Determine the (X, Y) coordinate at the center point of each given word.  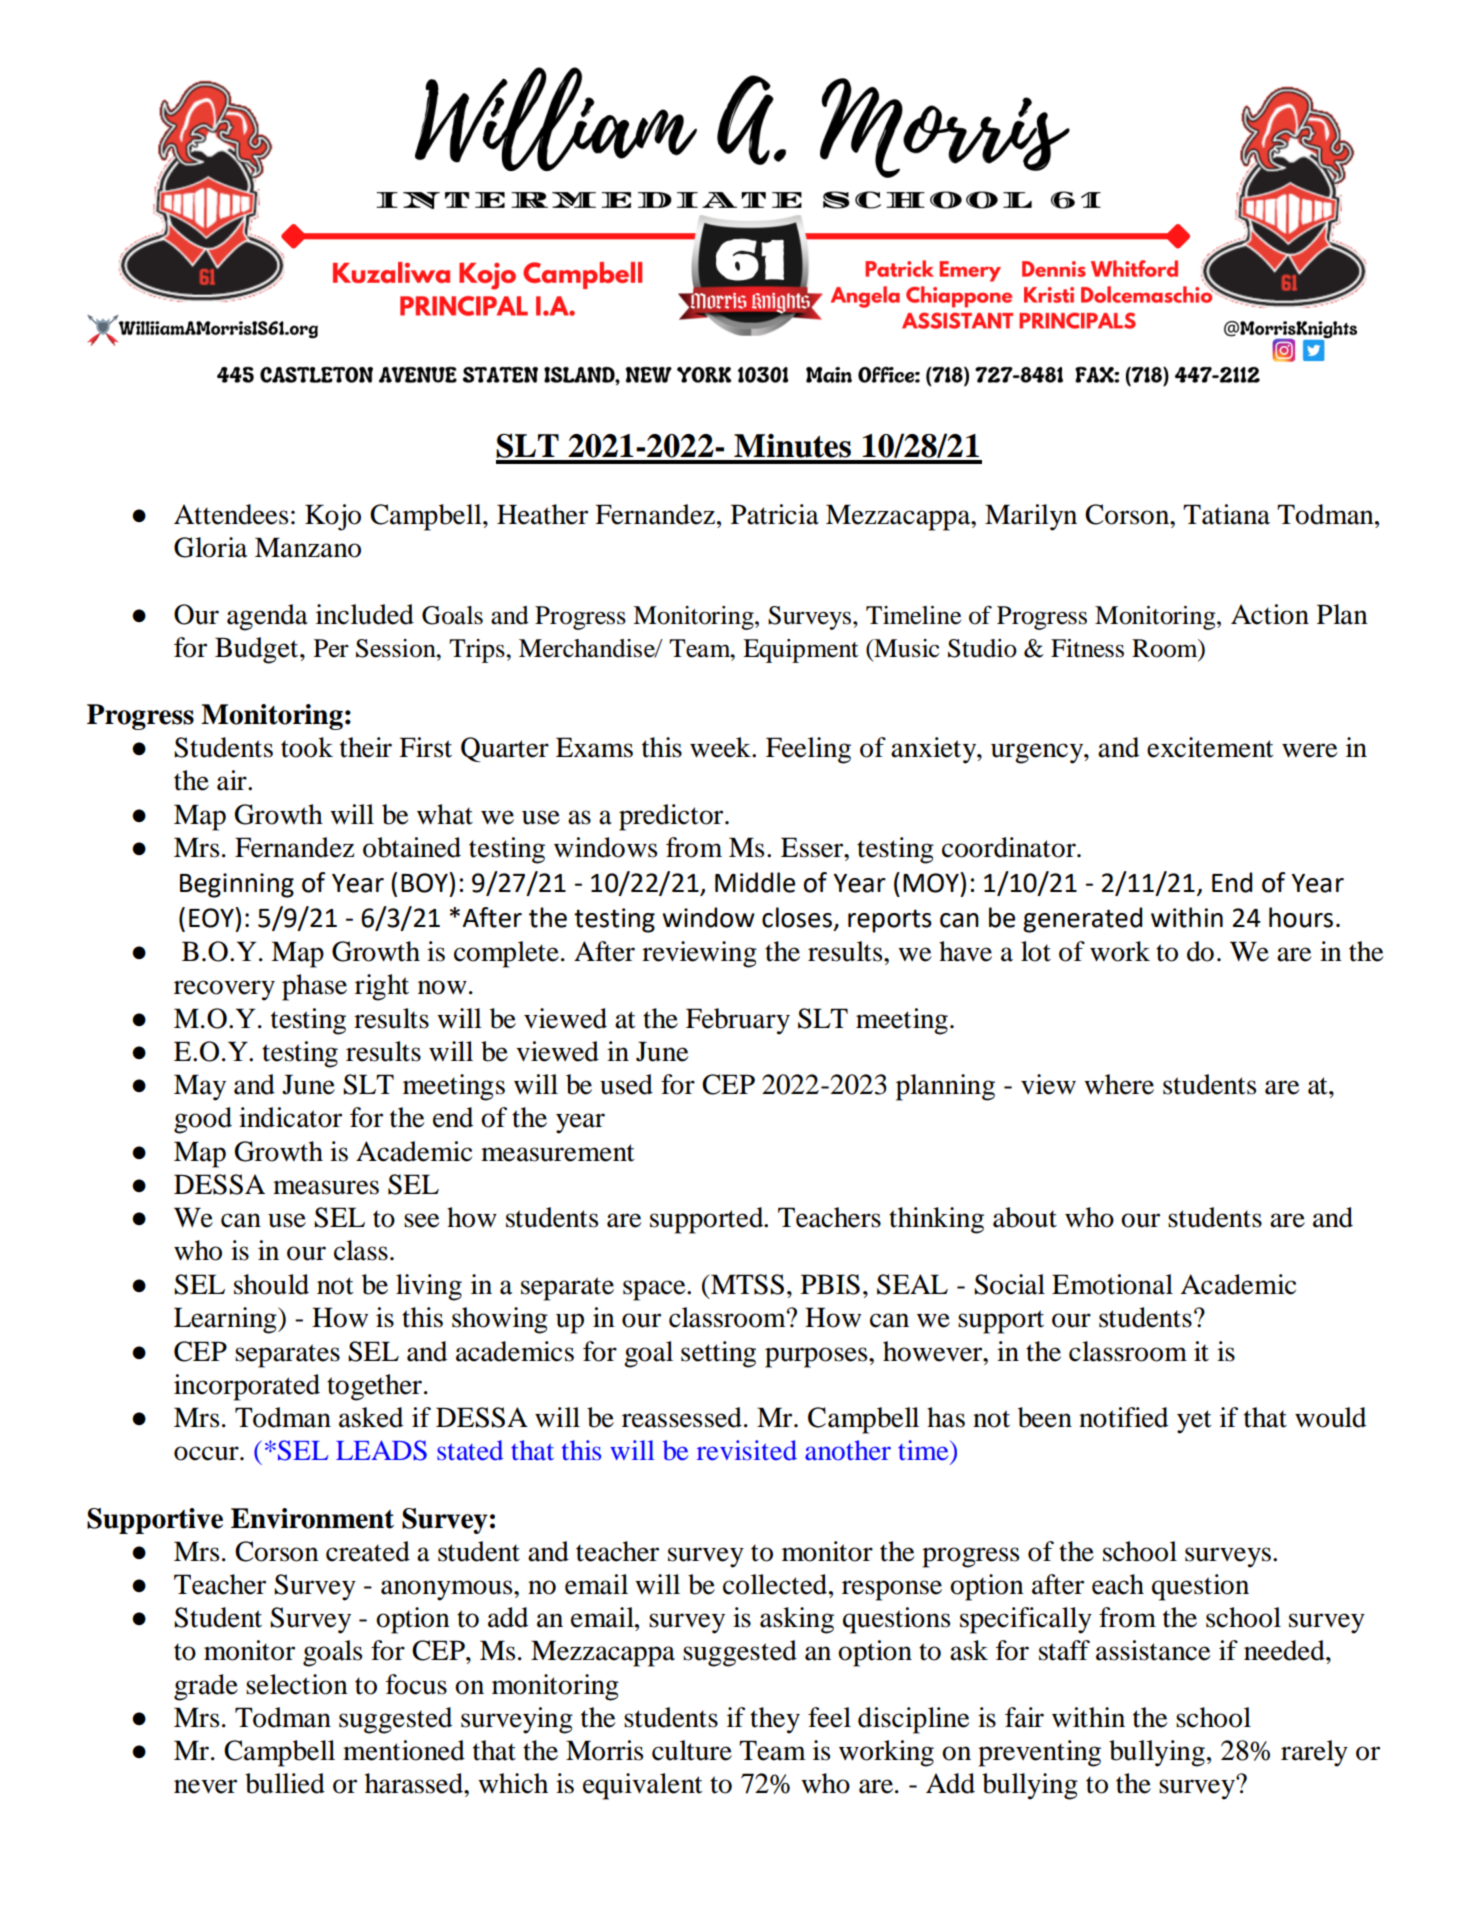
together (374, 1387)
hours (1301, 917)
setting (718, 1354)
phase (314, 987)
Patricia (775, 514)
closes (797, 917)
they (775, 1720)
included (365, 614)
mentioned (404, 1750)
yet (1194, 1422)
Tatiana (1226, 514)
